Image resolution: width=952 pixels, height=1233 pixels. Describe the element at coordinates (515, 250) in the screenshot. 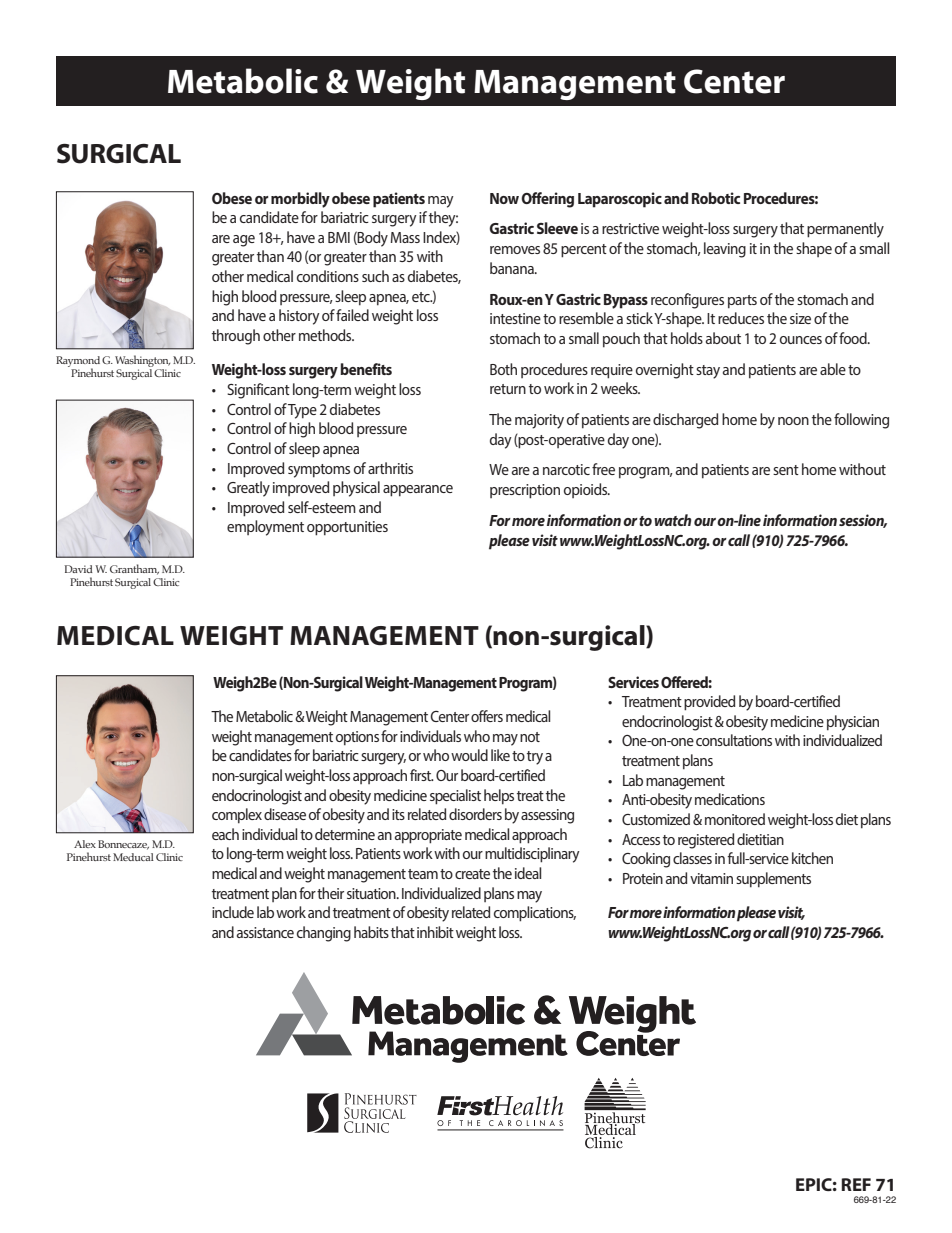

I see `removes` at that location.
